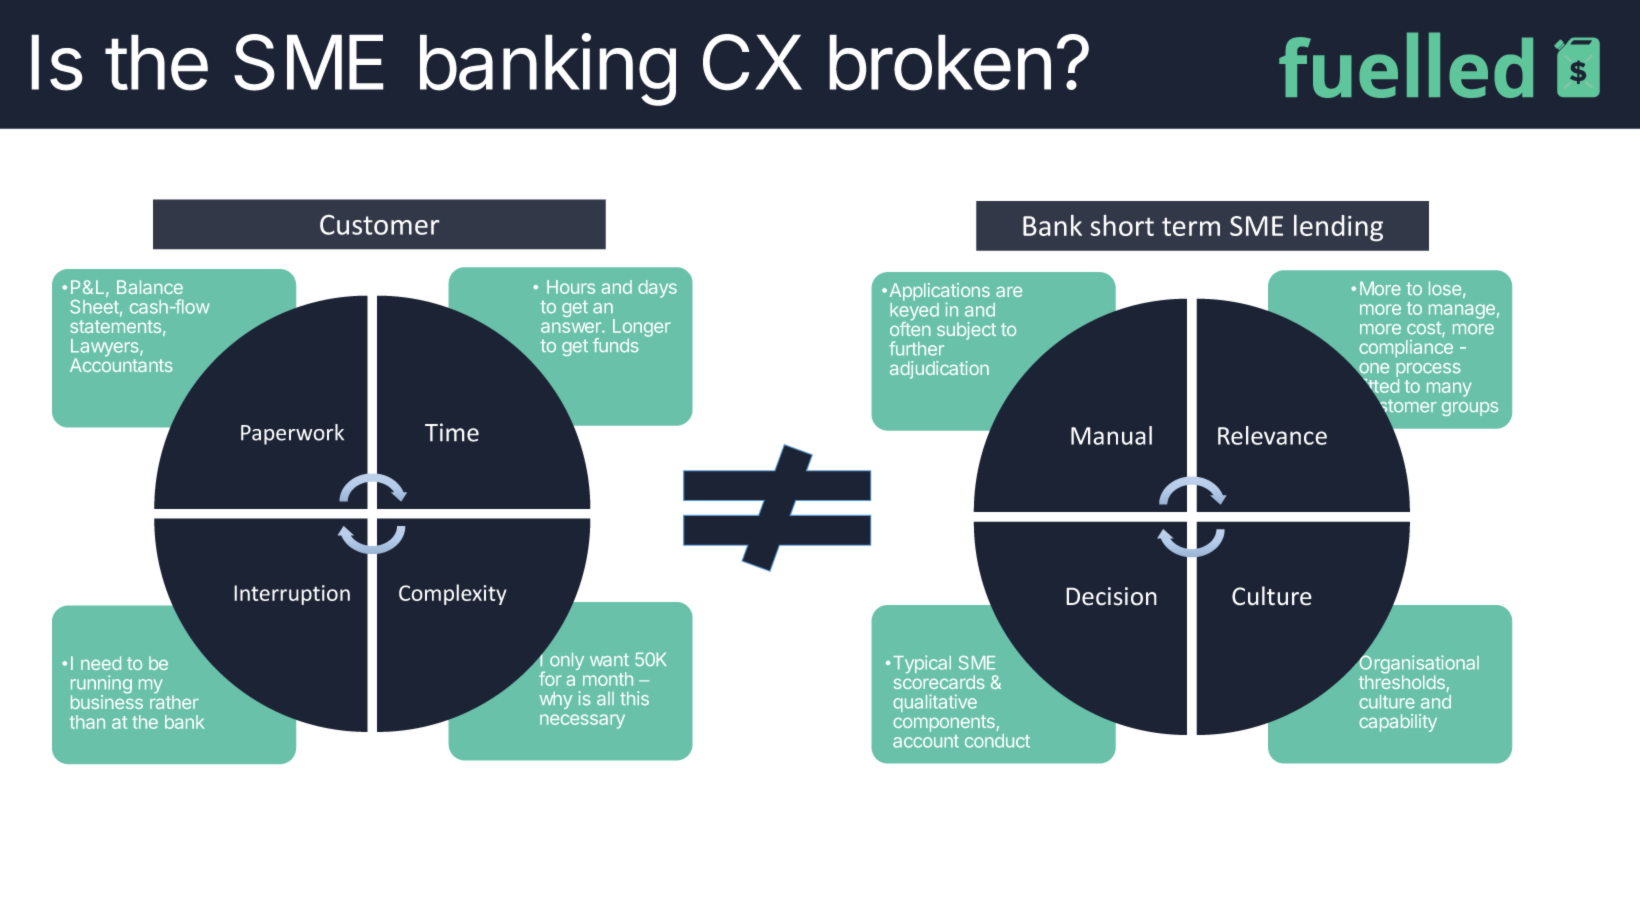 Image resolution: width=1640 pixels, height=923 pixels. What do you see at coordinates (1191, 226) in the document?
I see `term` at bounding box center [1191, 226].
